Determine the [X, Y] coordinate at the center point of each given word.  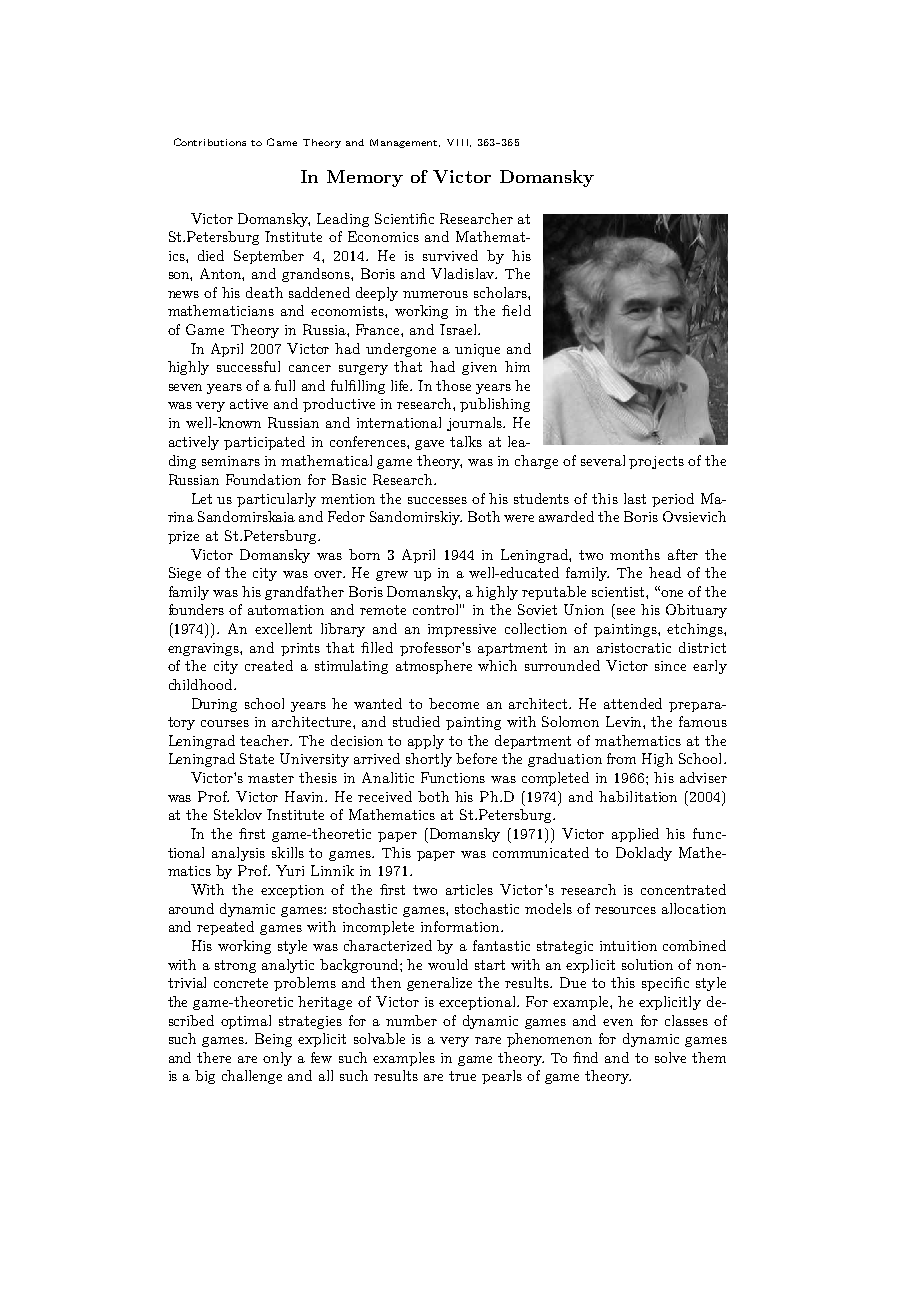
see [626, 611]
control [437, 609]
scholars [501, 292]
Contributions [210, 142]
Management [405, 143]
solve [670, 1057]
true [462, 1076]
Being [273, 1040]
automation [286, 610]
